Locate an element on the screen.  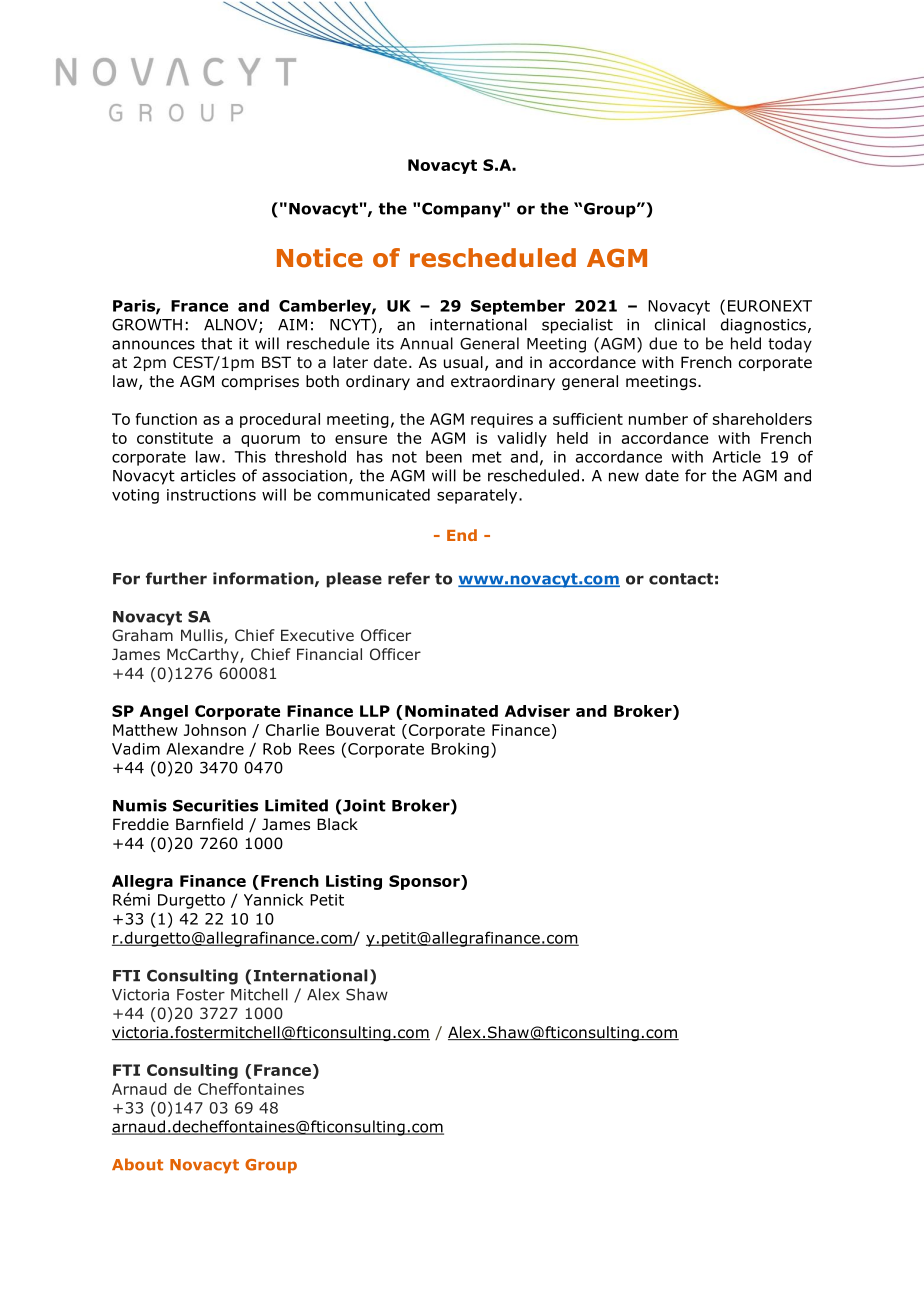
Listing is located at coordinates (354, 882).
